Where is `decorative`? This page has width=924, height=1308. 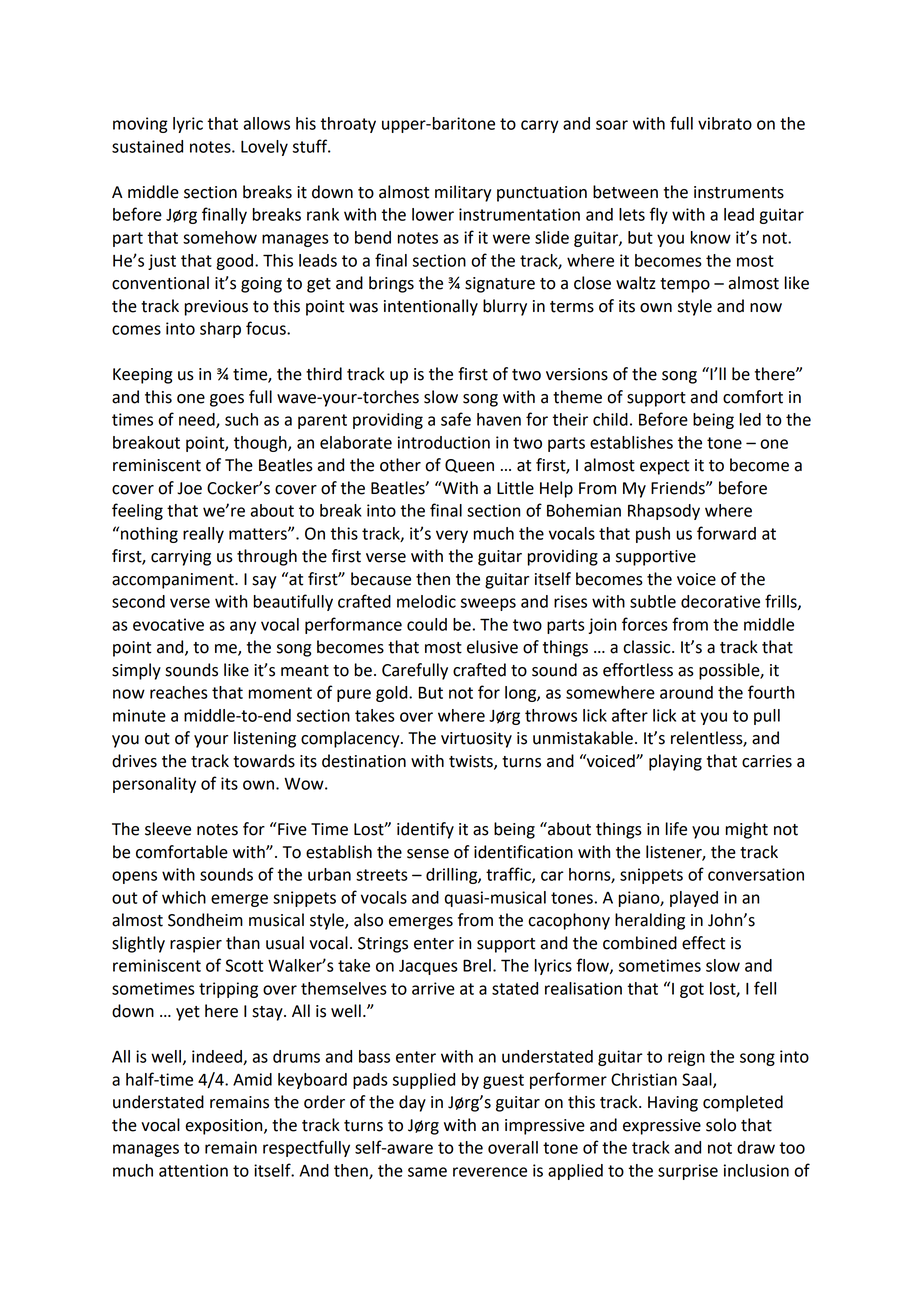 decorative is located at coordinates (720, 601).
